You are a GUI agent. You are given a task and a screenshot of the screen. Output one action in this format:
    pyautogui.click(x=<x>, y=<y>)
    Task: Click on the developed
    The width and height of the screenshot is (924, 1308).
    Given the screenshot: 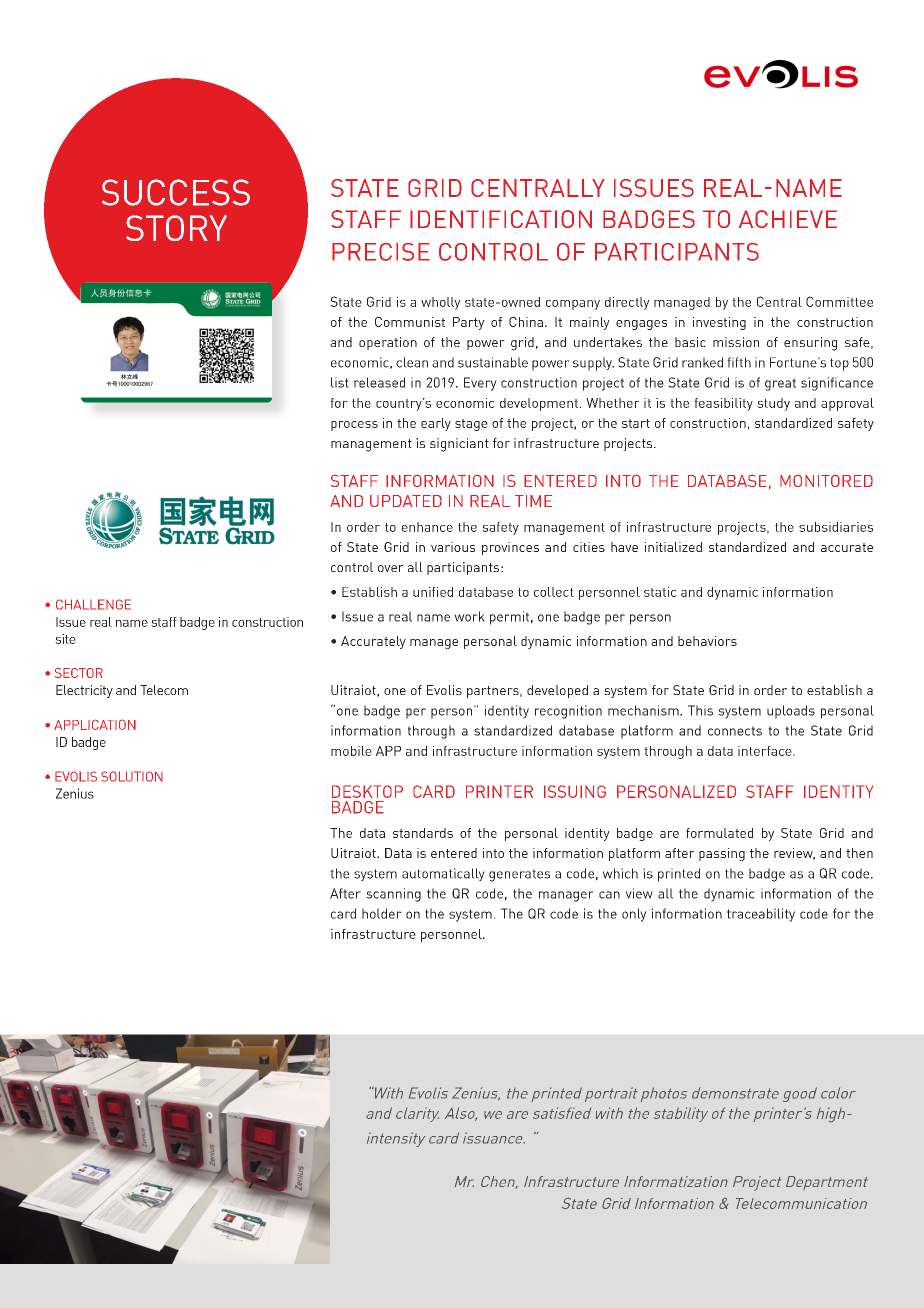 What is the action you would take?
    pyautogui.click(x=557, y=691)
